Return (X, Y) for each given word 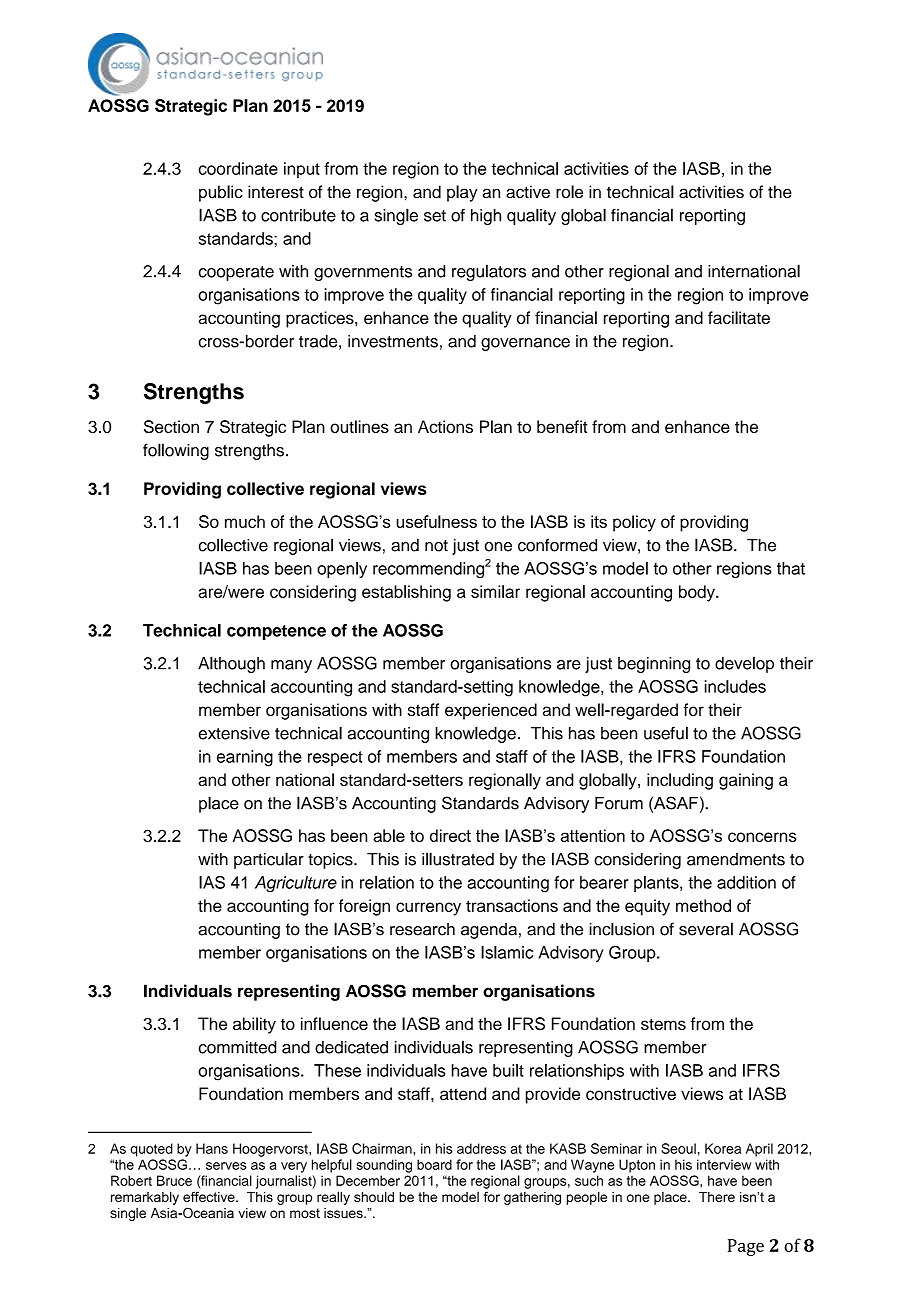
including (680, 781)
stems (663, 1024)
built (508, 1070)
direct (450, 835)
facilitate (739, 317)
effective (210, 1196)
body (698, 593)
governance (525, 344)
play (462, 193)
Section (171, 426)
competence (276, 632)
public (221, 193)
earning (245, 758)
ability (254, 1025)
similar (495, 591)
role (569, 191)
